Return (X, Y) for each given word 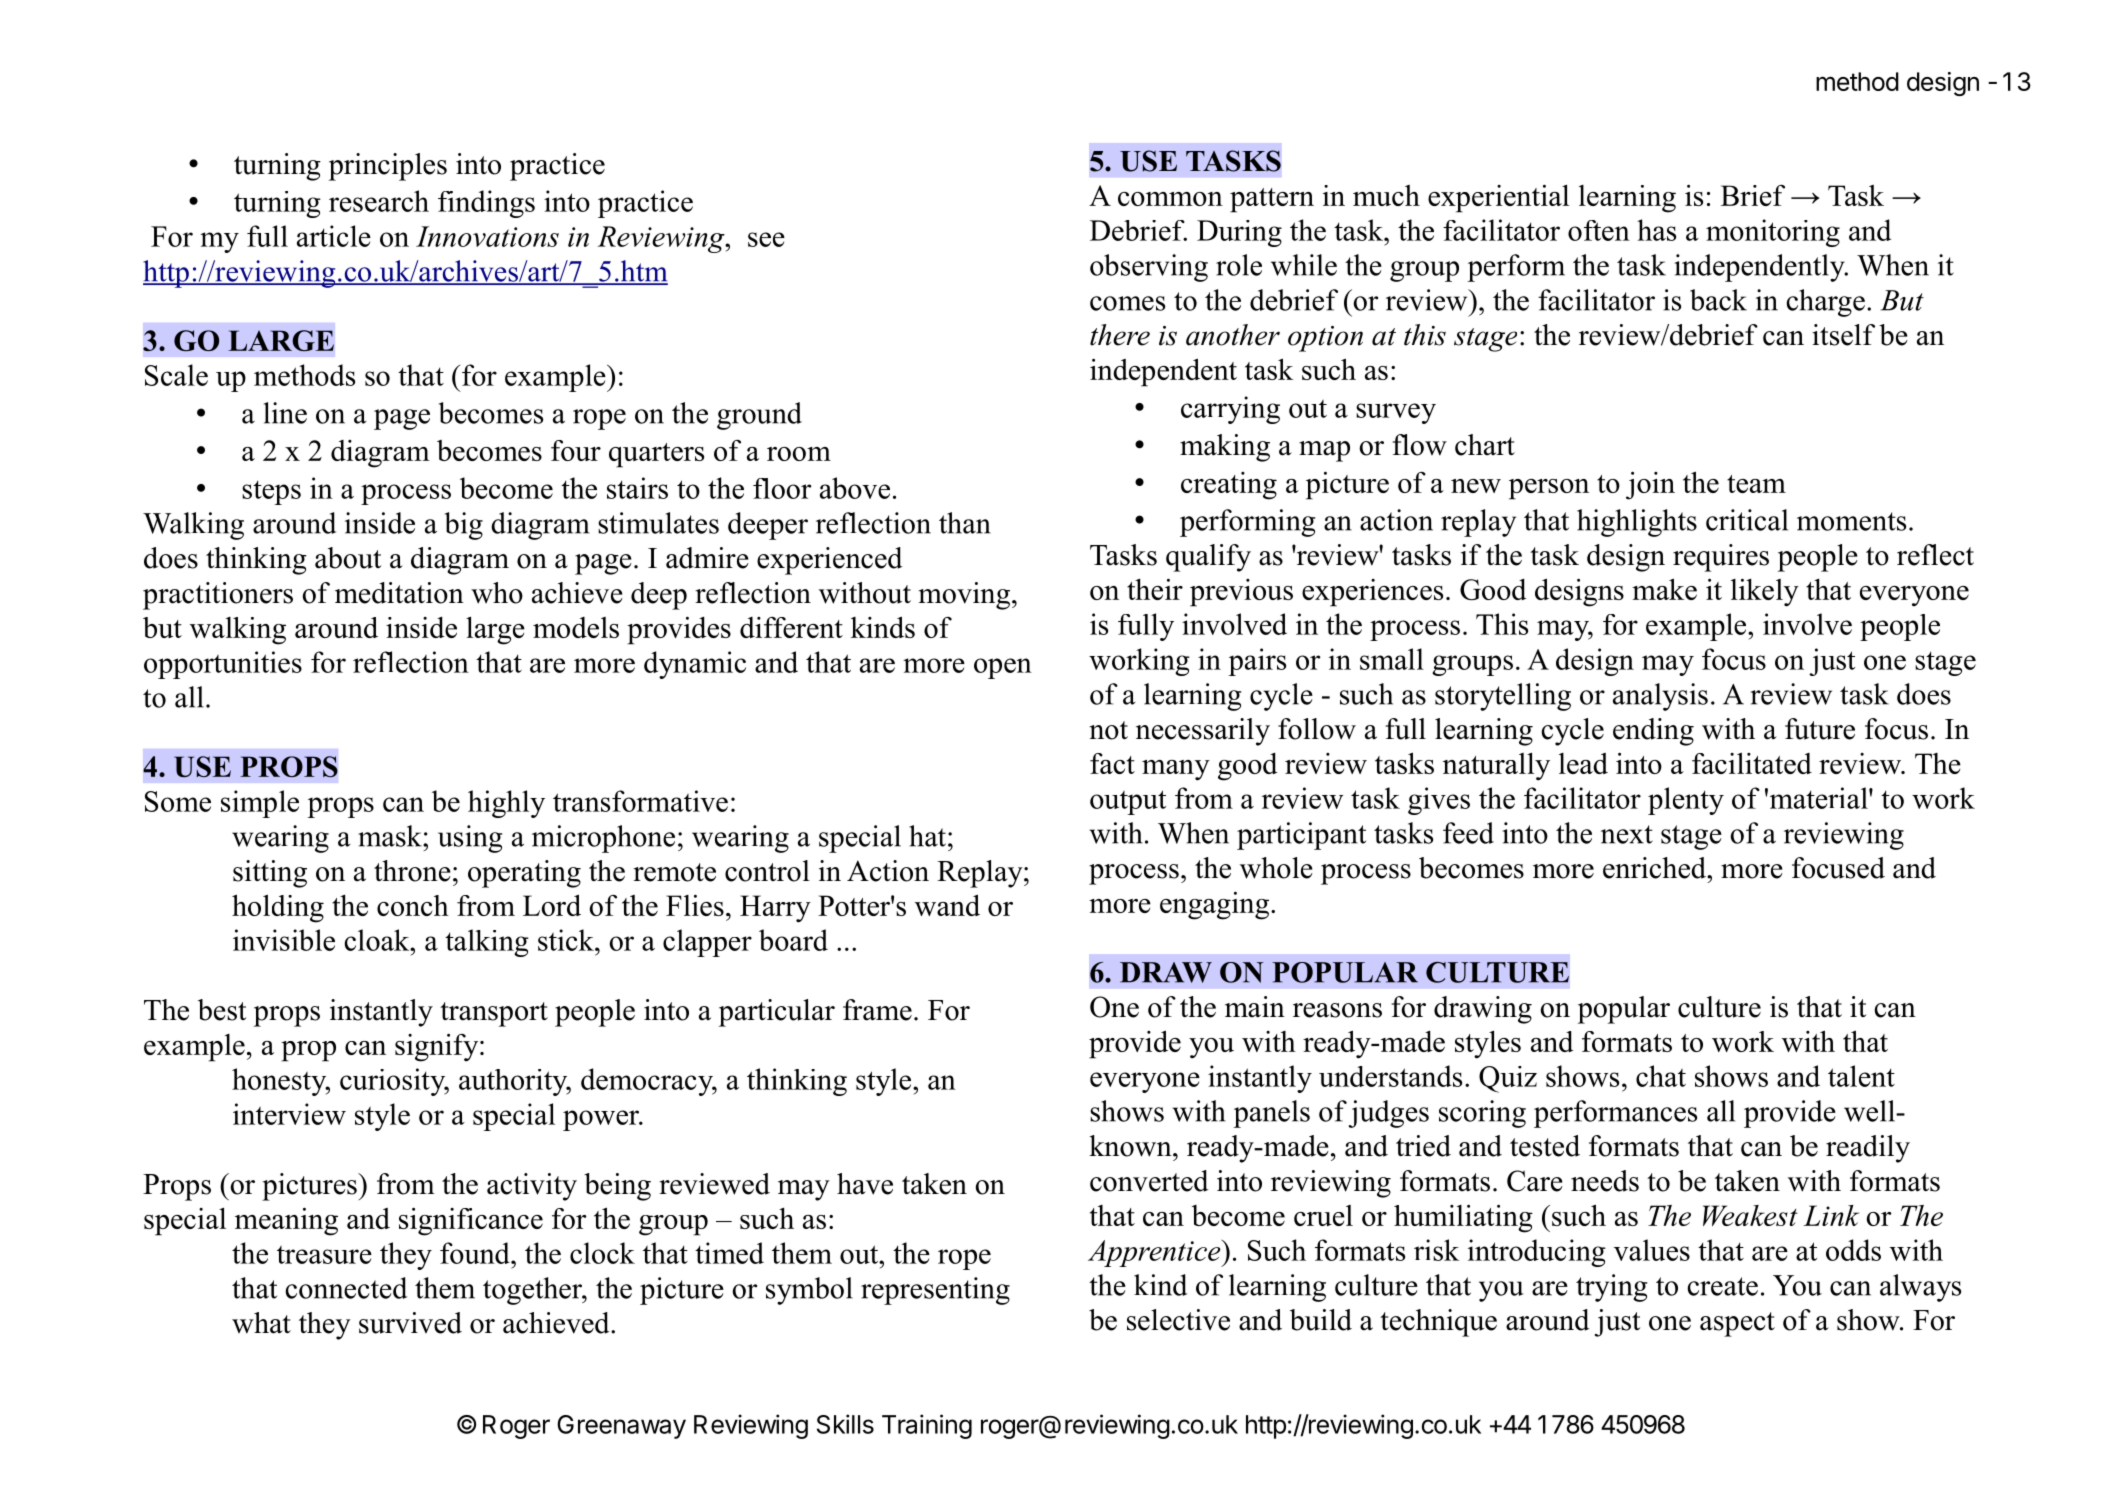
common (1170, 199)
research (379, 201)
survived (410, 1323)
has (1656, 230)
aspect (1737, 1324)
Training (927, 1426)
